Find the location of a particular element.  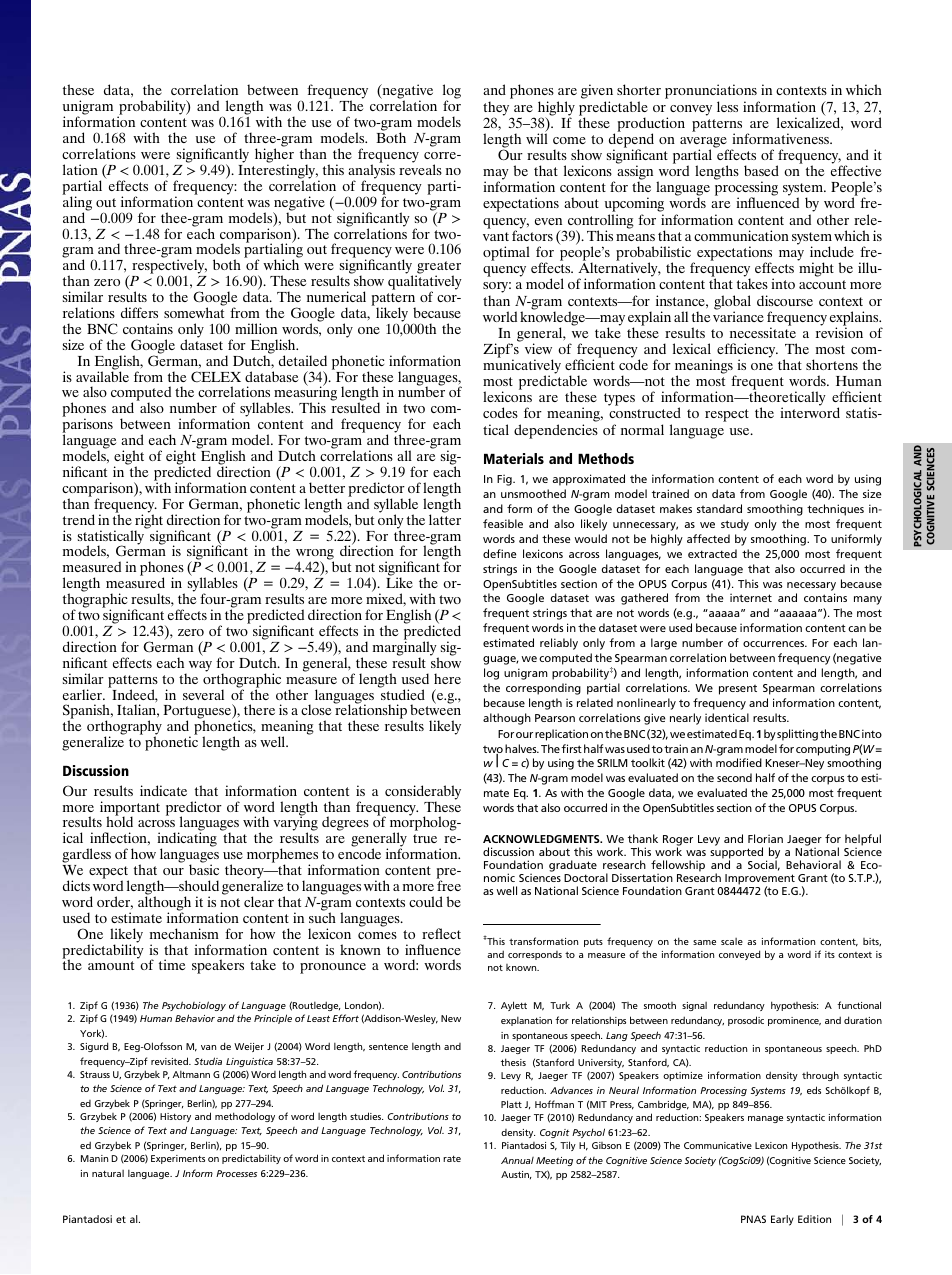

based is located at coordinates (761, 170).
